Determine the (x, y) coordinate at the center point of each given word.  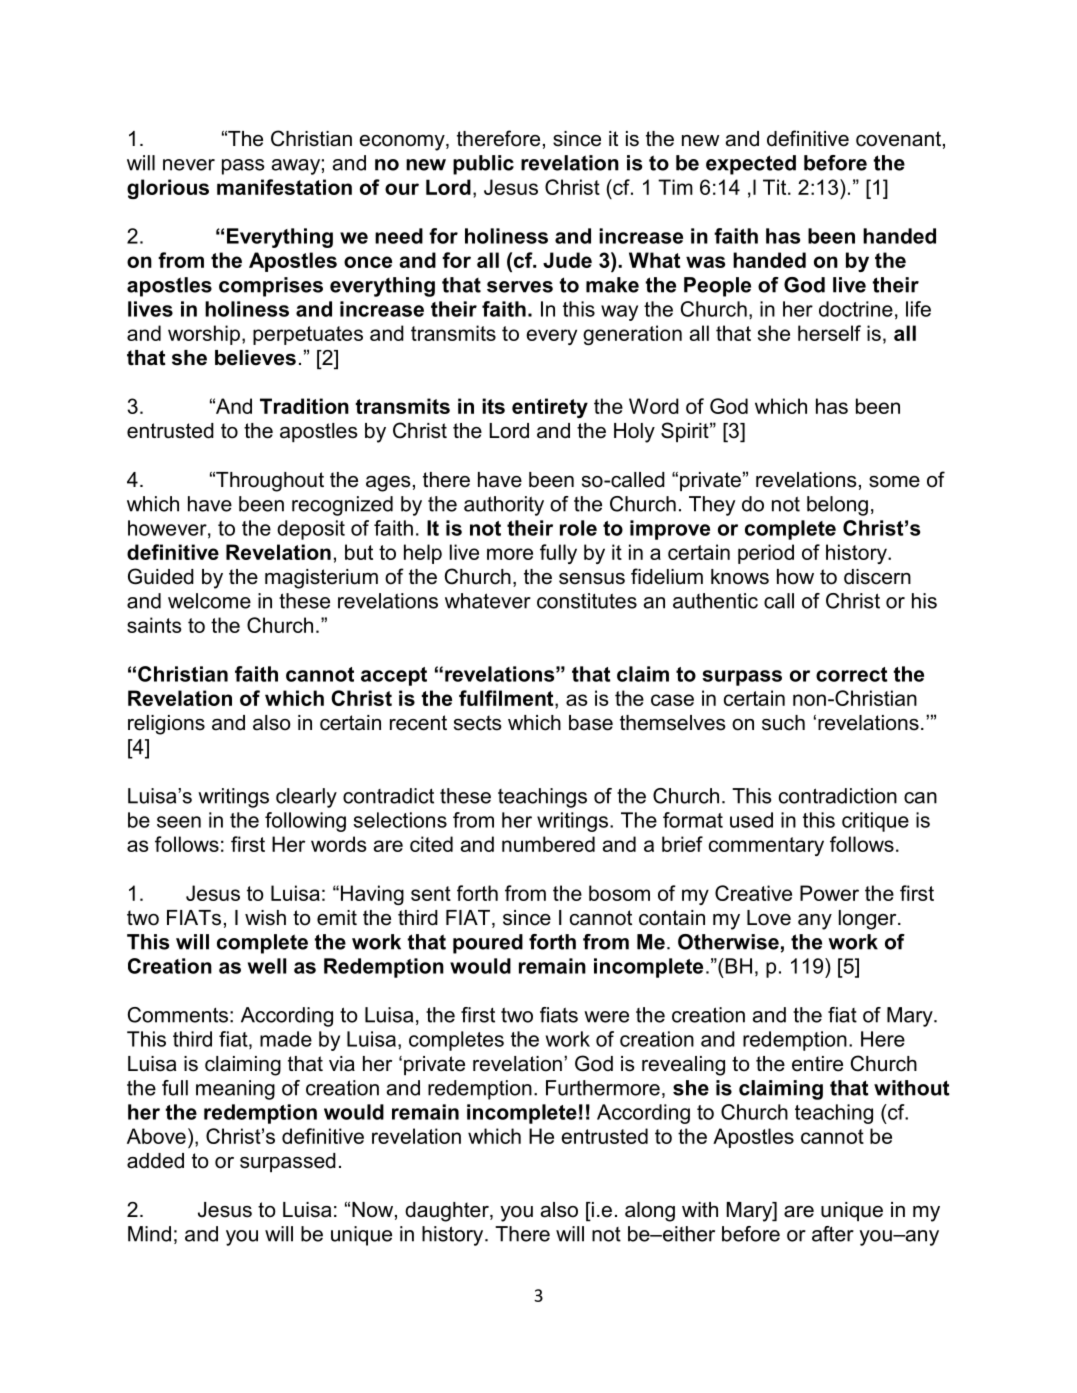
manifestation (284, 187)
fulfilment (507, 698)
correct (851, 674)
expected (751, 165)
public (483, 165)
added (155, 1161)
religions (166, 725)
